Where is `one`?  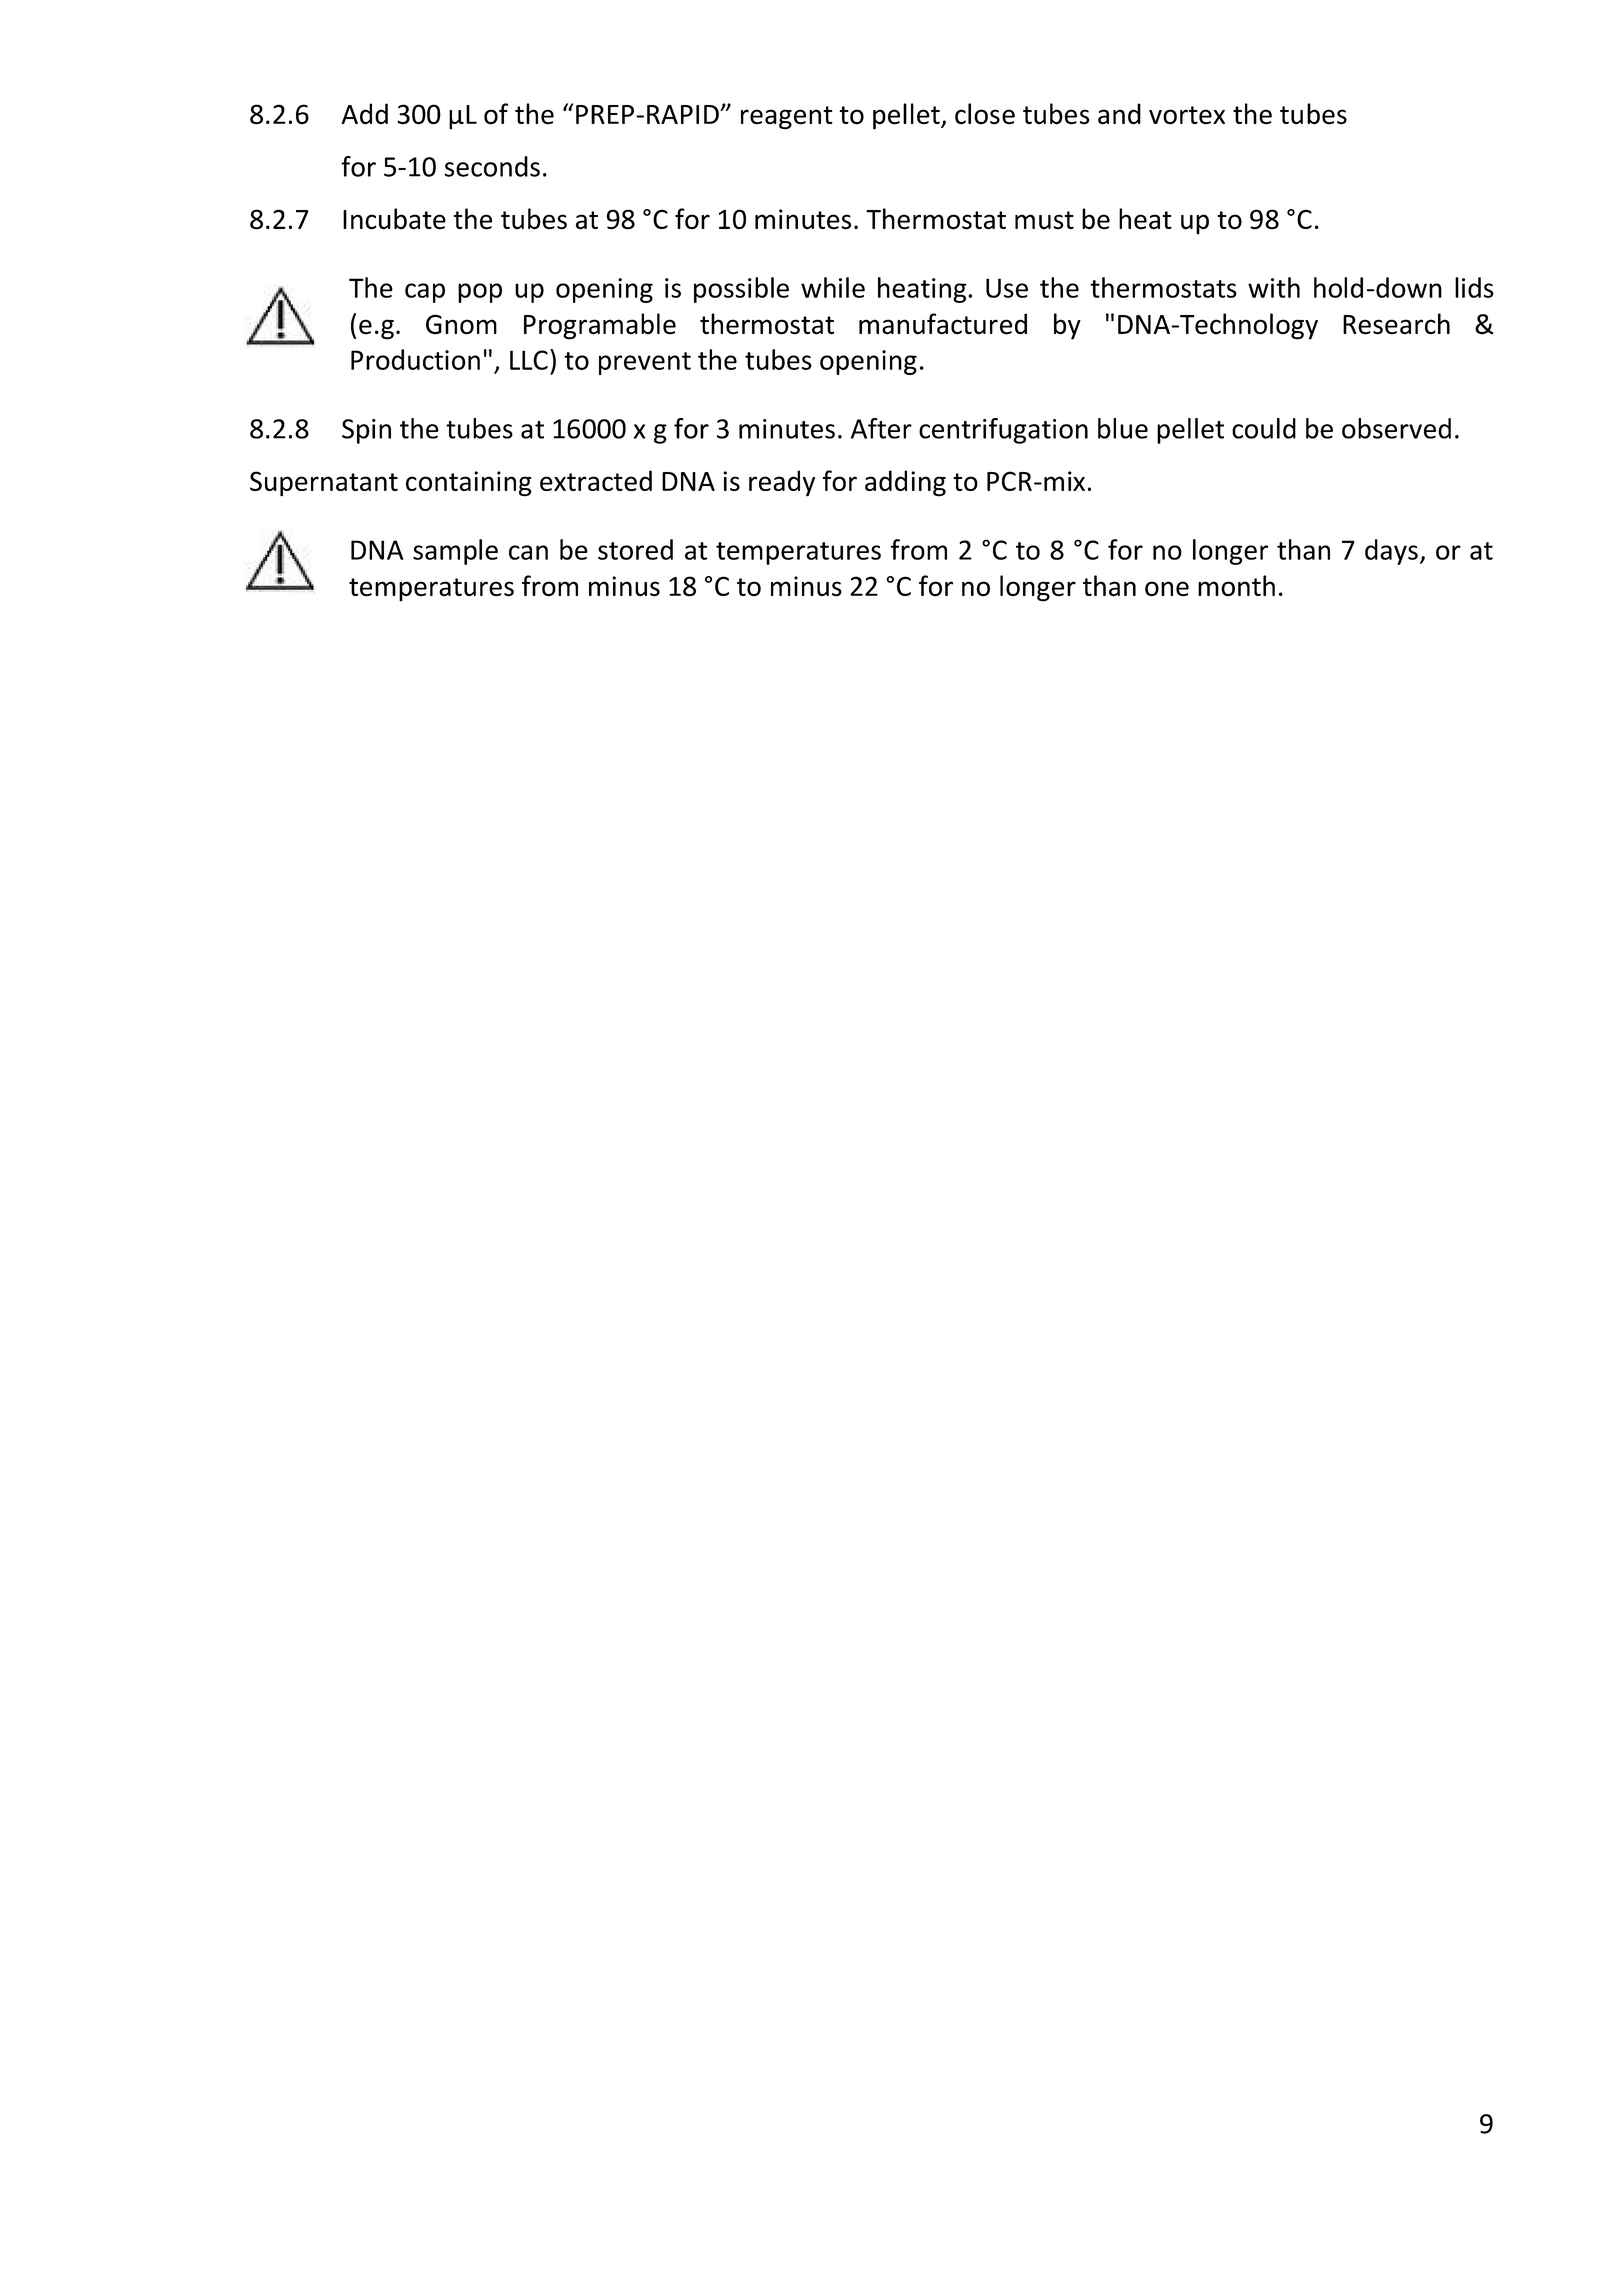
one is located at coordinates (1167, 589).
